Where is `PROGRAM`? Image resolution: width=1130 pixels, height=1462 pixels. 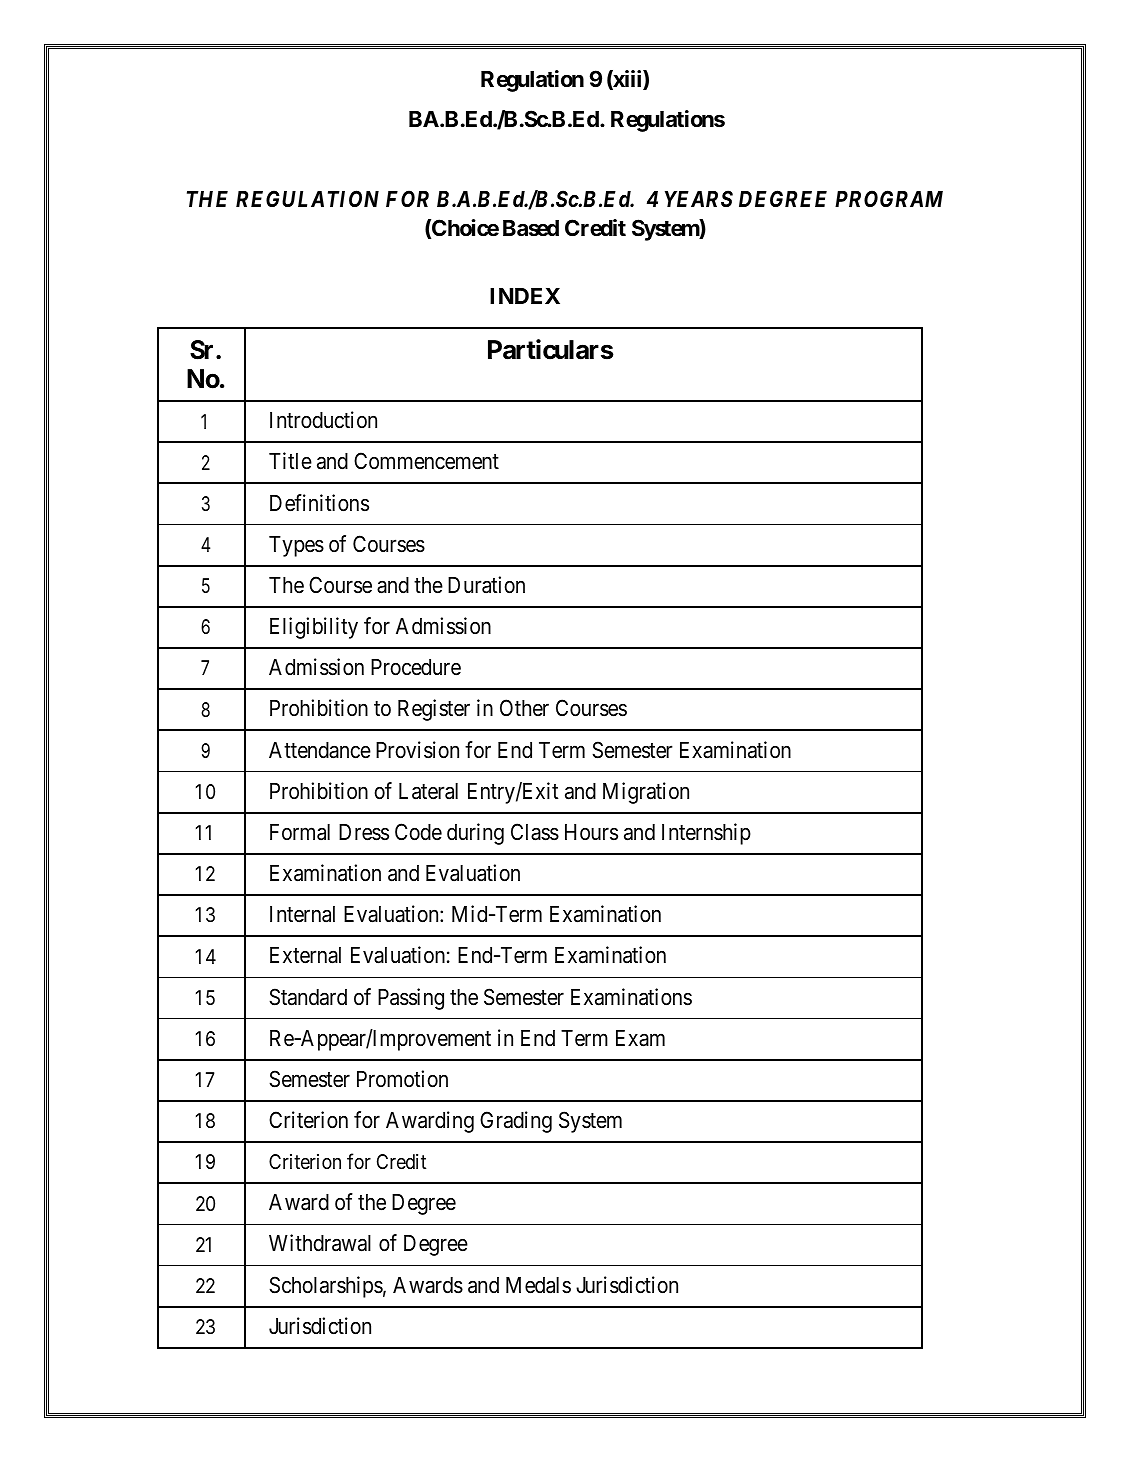 PROGRAM is located at coordinates (889, 198).
